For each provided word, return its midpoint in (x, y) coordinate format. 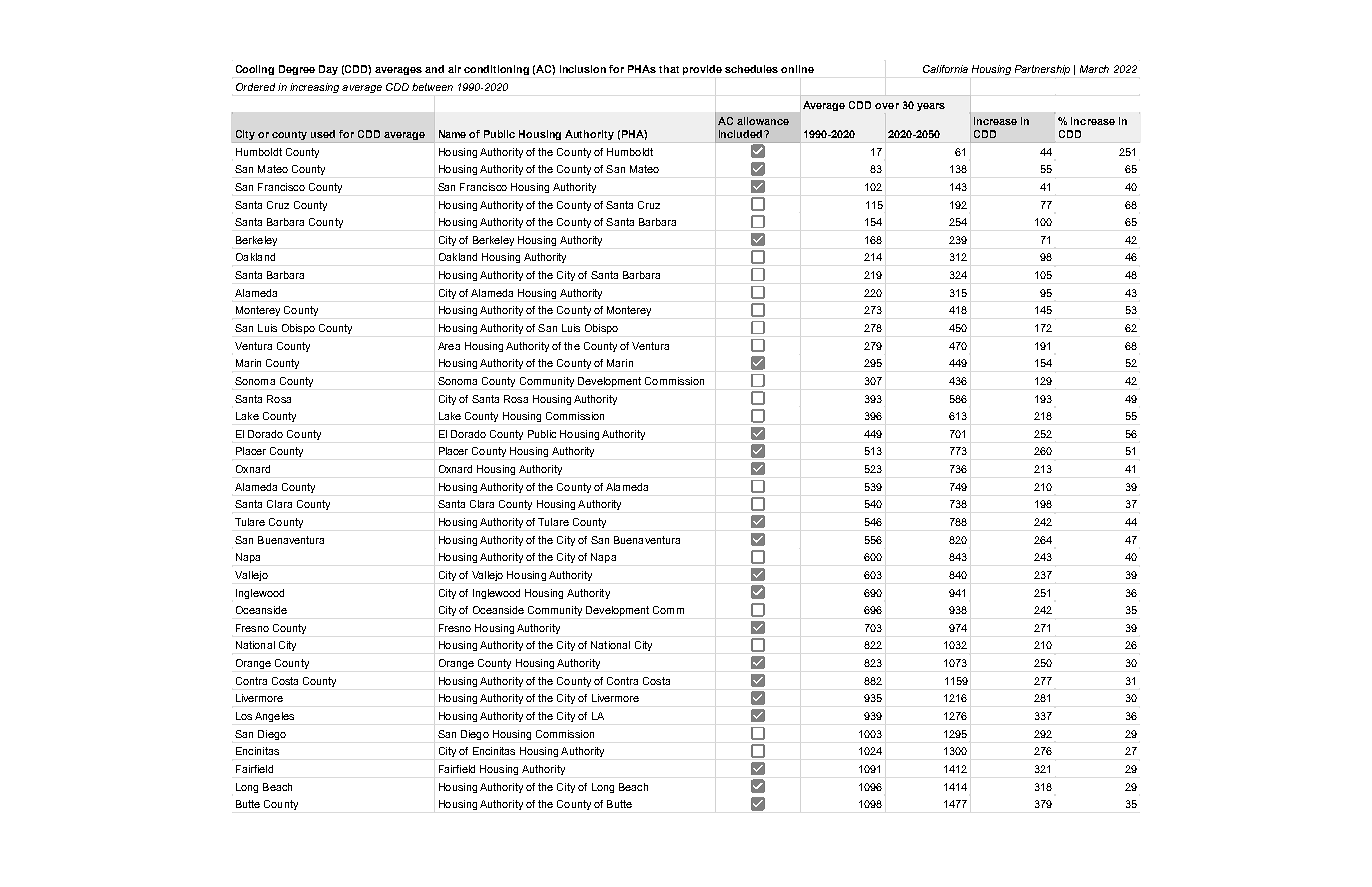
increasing (314, 88)
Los (244, 716)
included (742, 134)
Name (452, 134)
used (323, 134)
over (887, 106)
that (669, 69)
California (945, 69)
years (931, 107)
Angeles (274, 717)
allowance (763, 121)
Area (449, 346)
